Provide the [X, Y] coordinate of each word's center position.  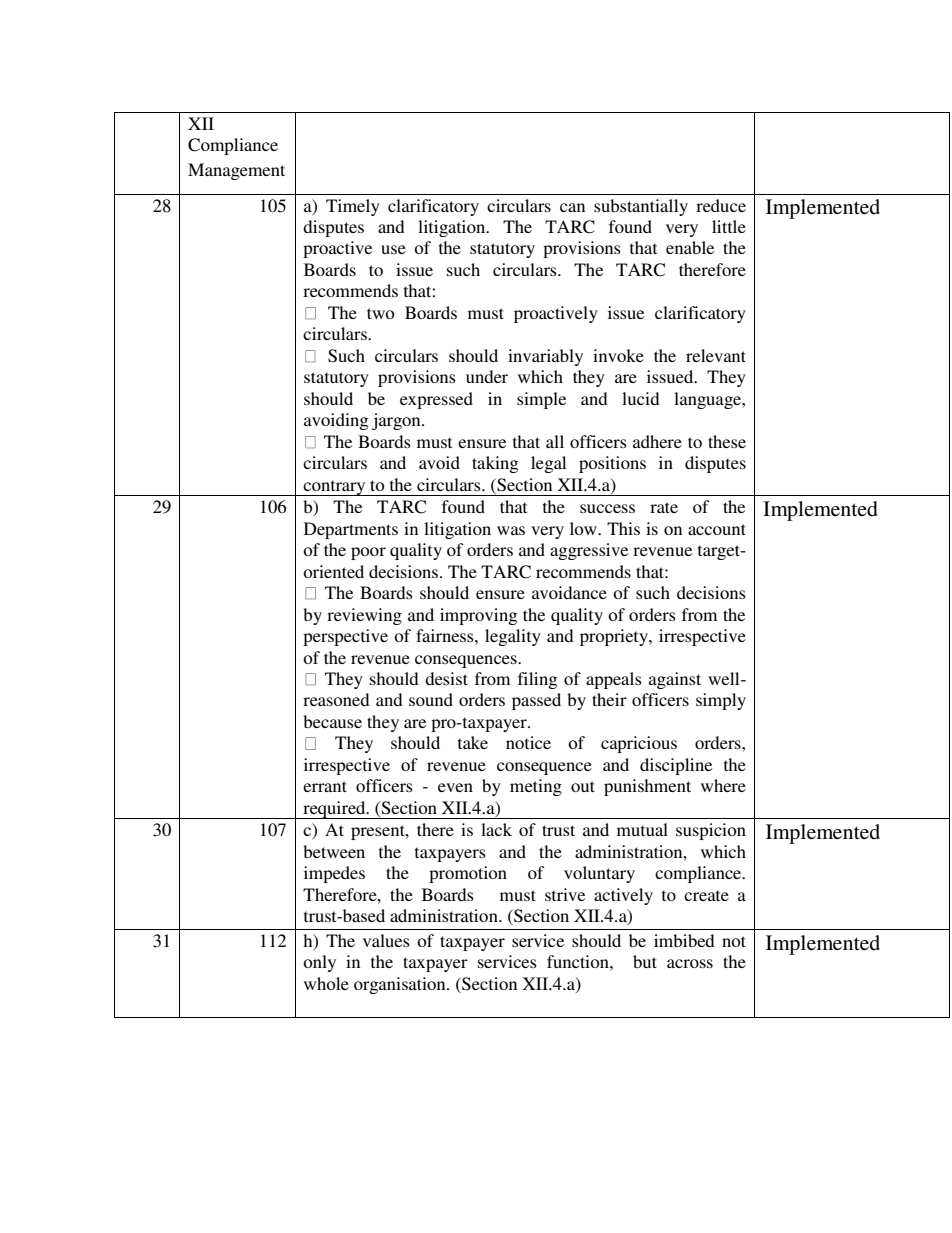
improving [478, 616]
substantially [641, 207]
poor [368, 553]
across [690, 963]
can [572, 207]
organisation [401, 985]
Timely [353, 207]
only [319, 963]
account [717, 529]
